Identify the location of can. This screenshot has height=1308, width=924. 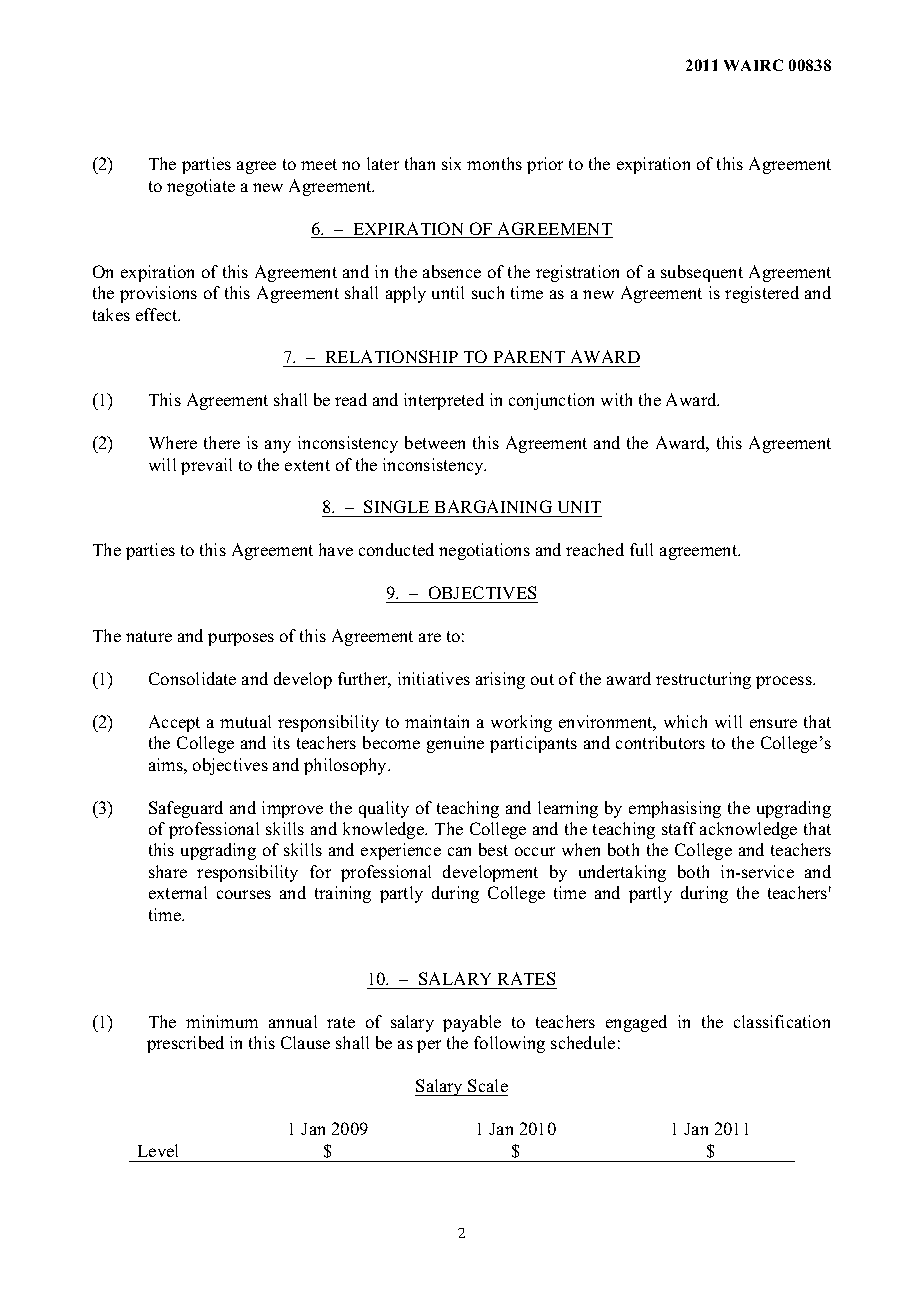
(459, 851).
